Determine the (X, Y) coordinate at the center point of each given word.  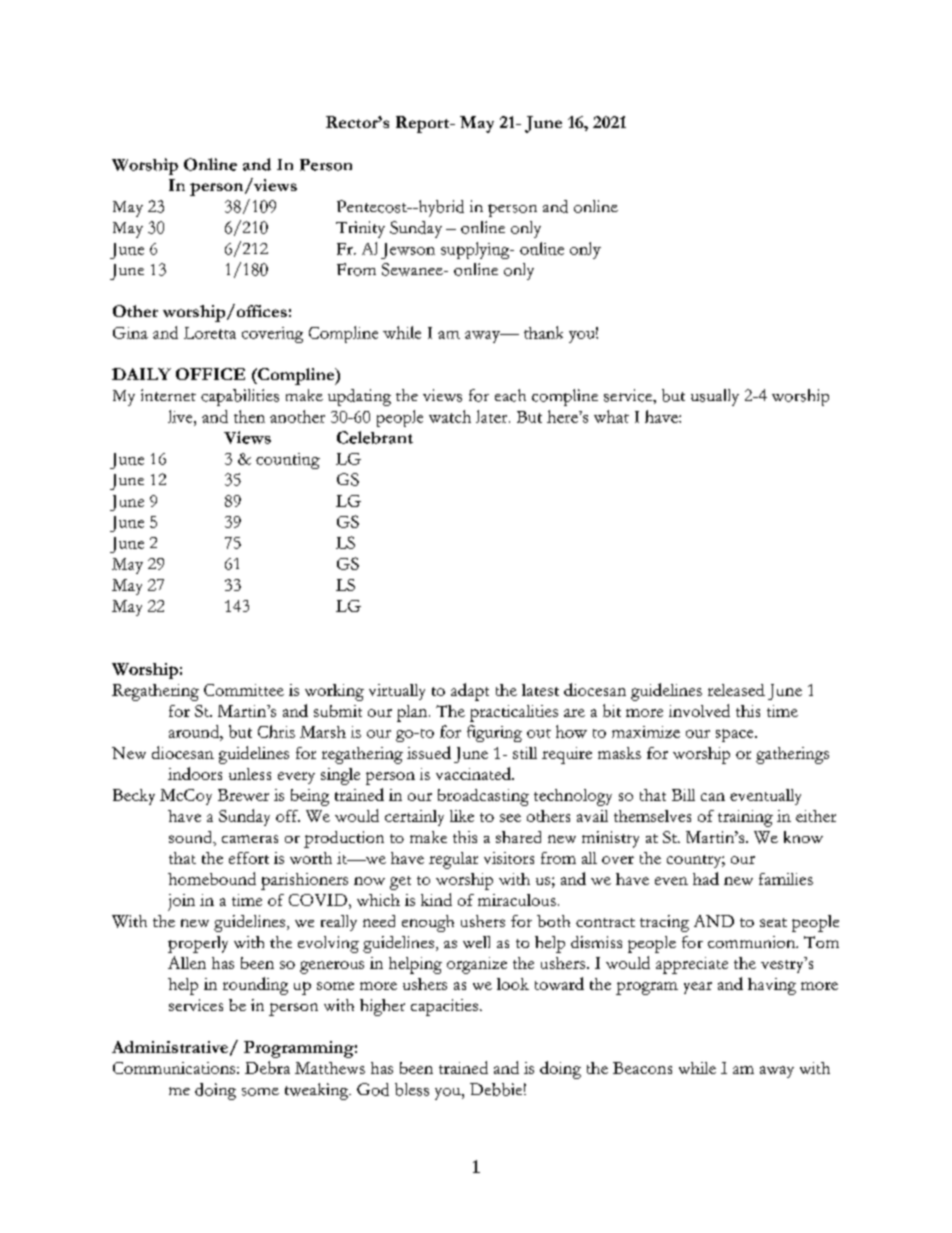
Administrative (170, 1047)
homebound (212, 878)
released (736, 690)
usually (715, 397)
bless (412, 1089)
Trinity (360, 229)
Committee (244, 690)
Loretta (210, 333)
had (706, 878)
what (611, 416)
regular (453, 860)
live (181, 416)
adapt (470, 692)
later (493, 416)
